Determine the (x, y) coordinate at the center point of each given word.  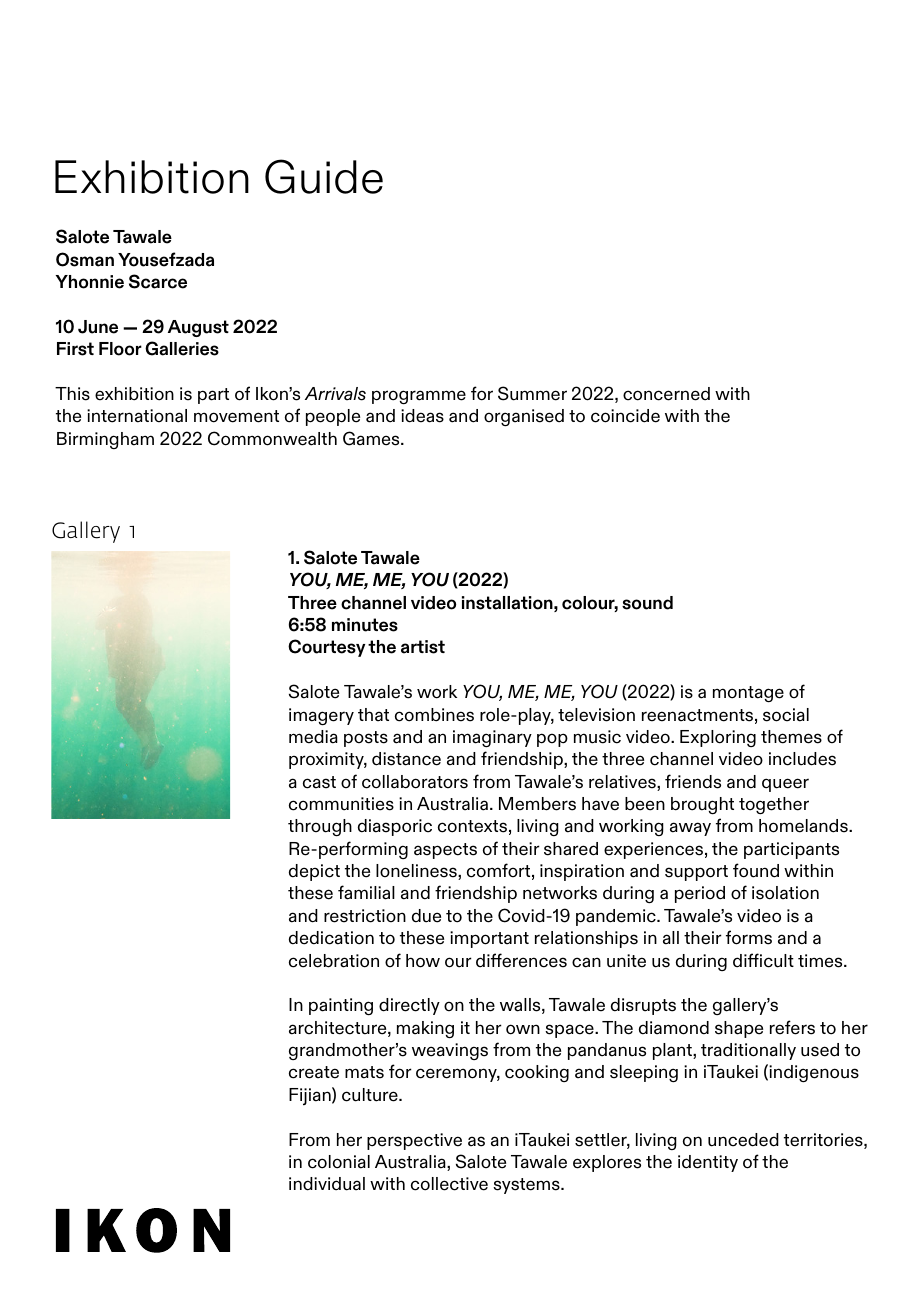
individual (327, 1184)
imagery (321, 717)
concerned (666, 394)
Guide (324, 176)
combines (434, 715)
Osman (85, 259)
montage (748, 694)
